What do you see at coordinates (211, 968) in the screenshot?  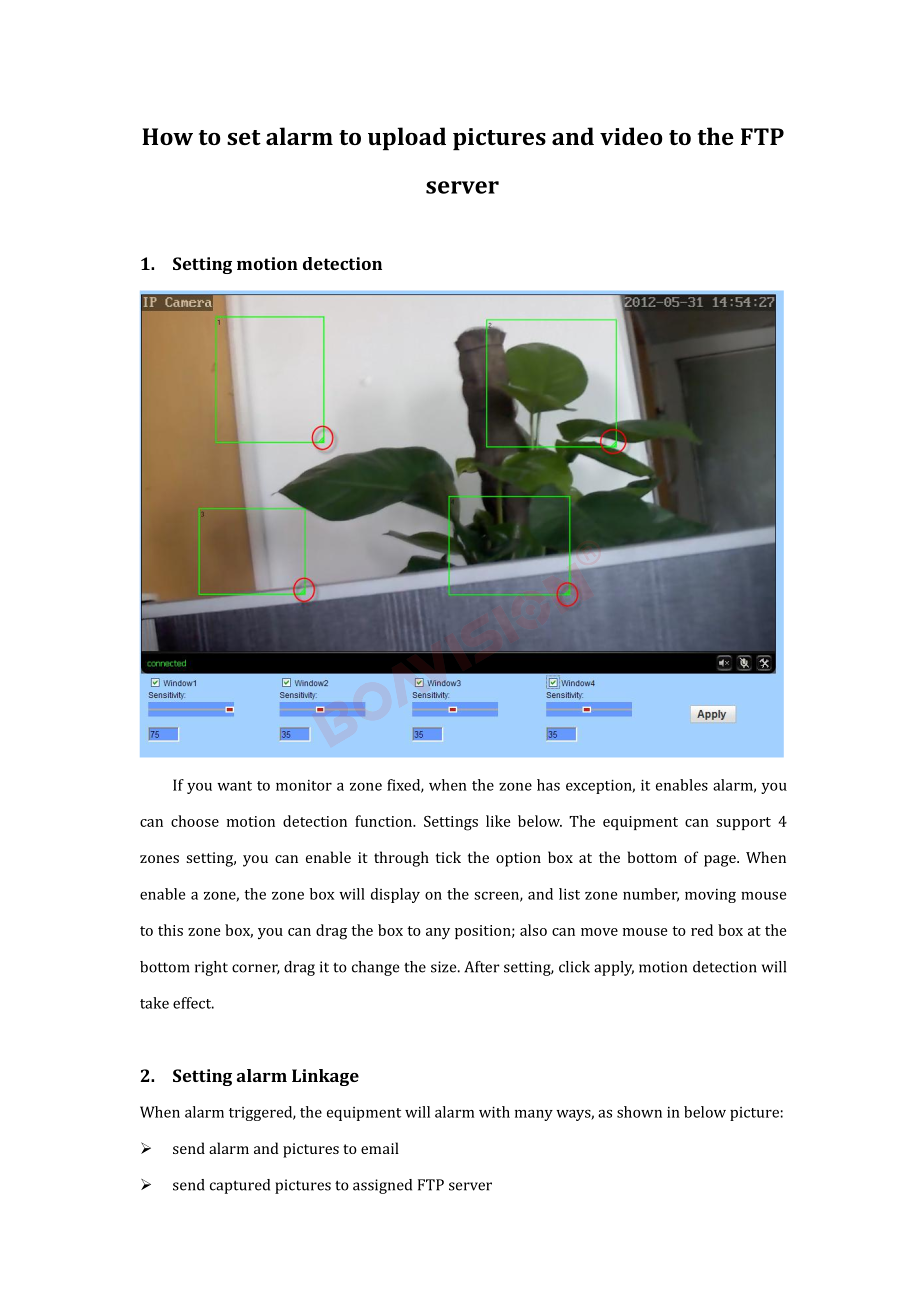 I see `right` at bounding box center [211, 968].
